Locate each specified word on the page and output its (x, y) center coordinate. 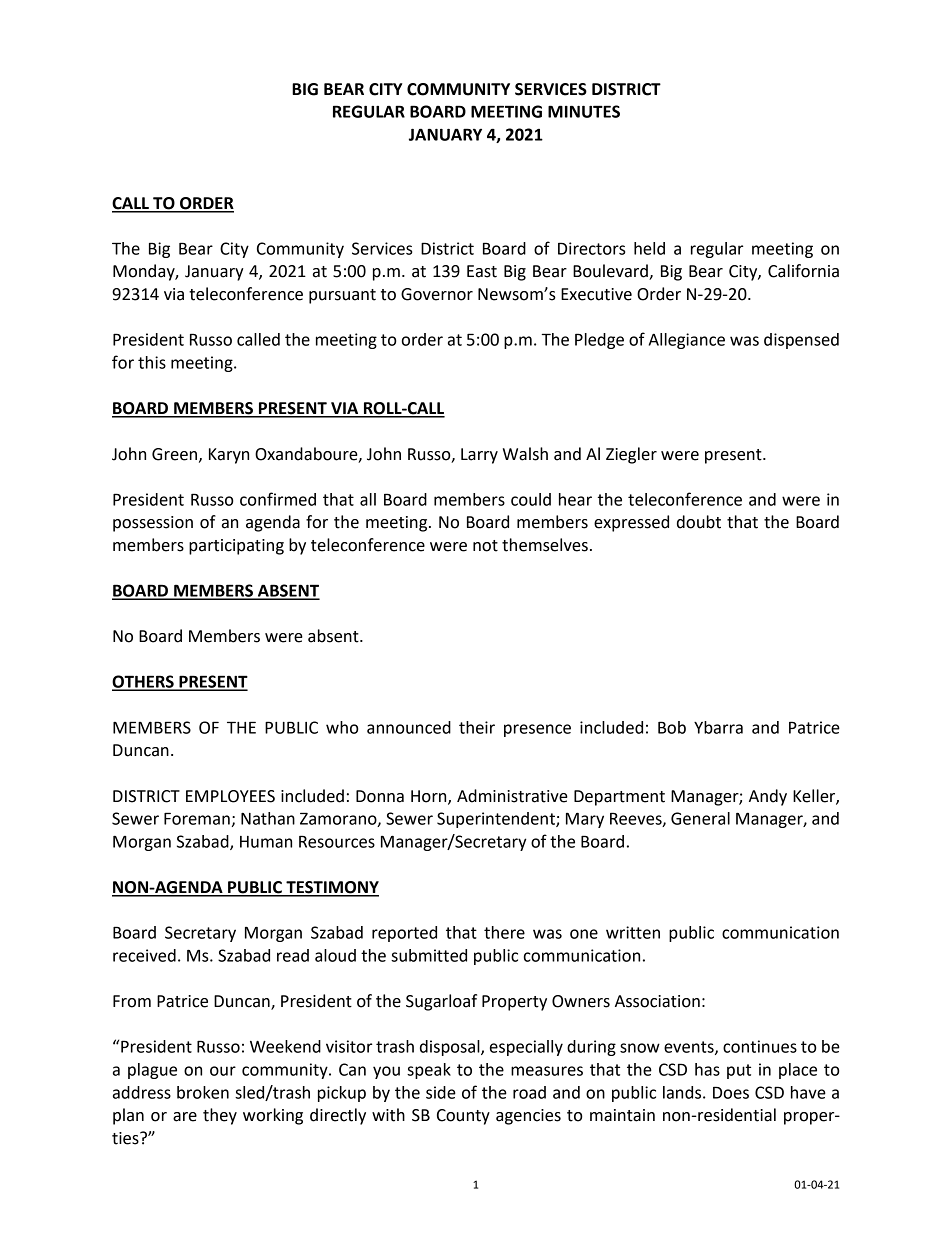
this (152, 362)
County (463, 1117)
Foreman (197, 818)
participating (236, 547)
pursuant (342, 296)
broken (203, 1092)
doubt (699, 522)
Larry (479, 456)
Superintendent (497, 820)
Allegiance (687, 341)
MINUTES (584, 111)
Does (731, 1092)
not (485, 546)
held (649, 248)
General (700, 818)
